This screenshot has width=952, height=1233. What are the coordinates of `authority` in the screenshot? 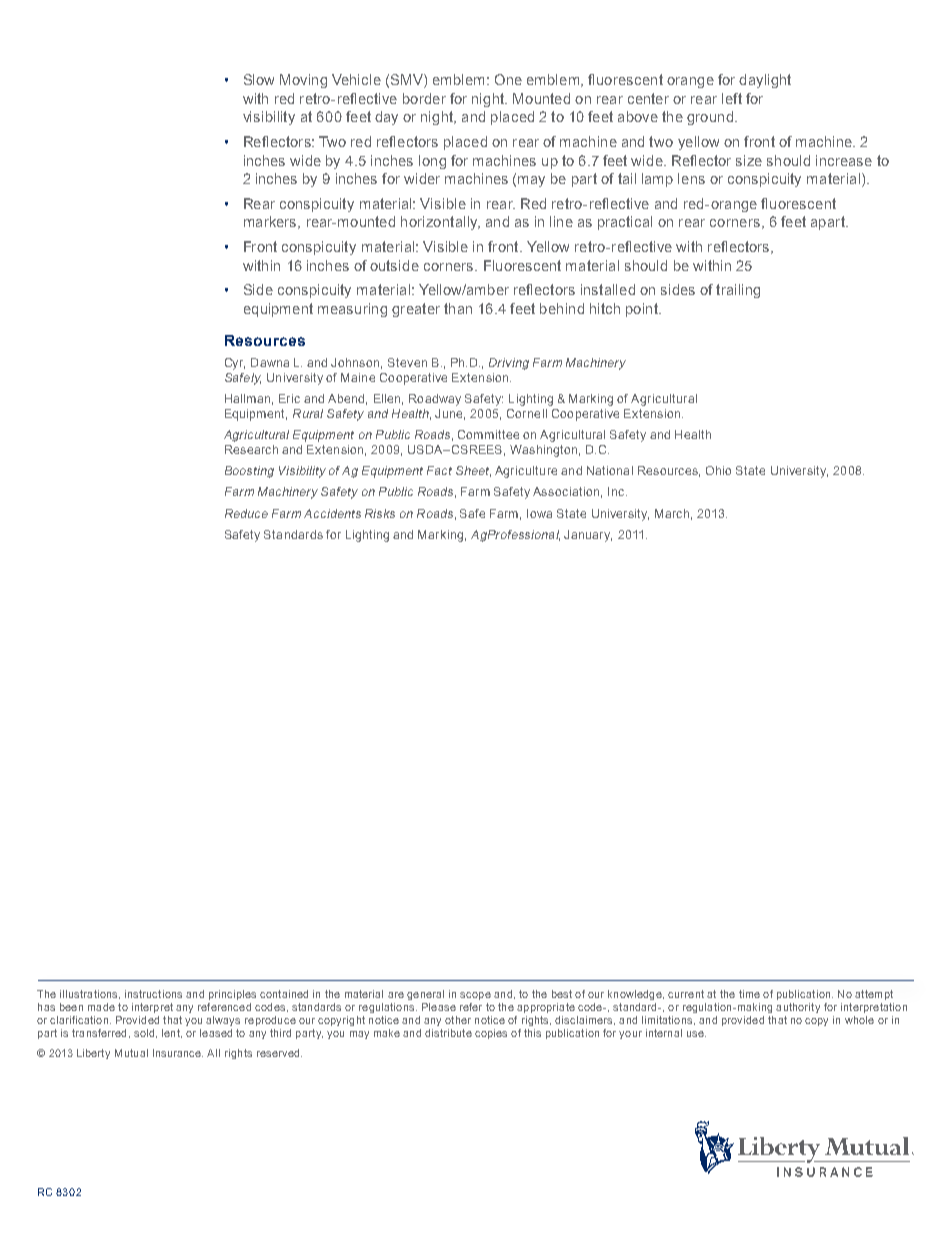 It's located at (798, 1008).
